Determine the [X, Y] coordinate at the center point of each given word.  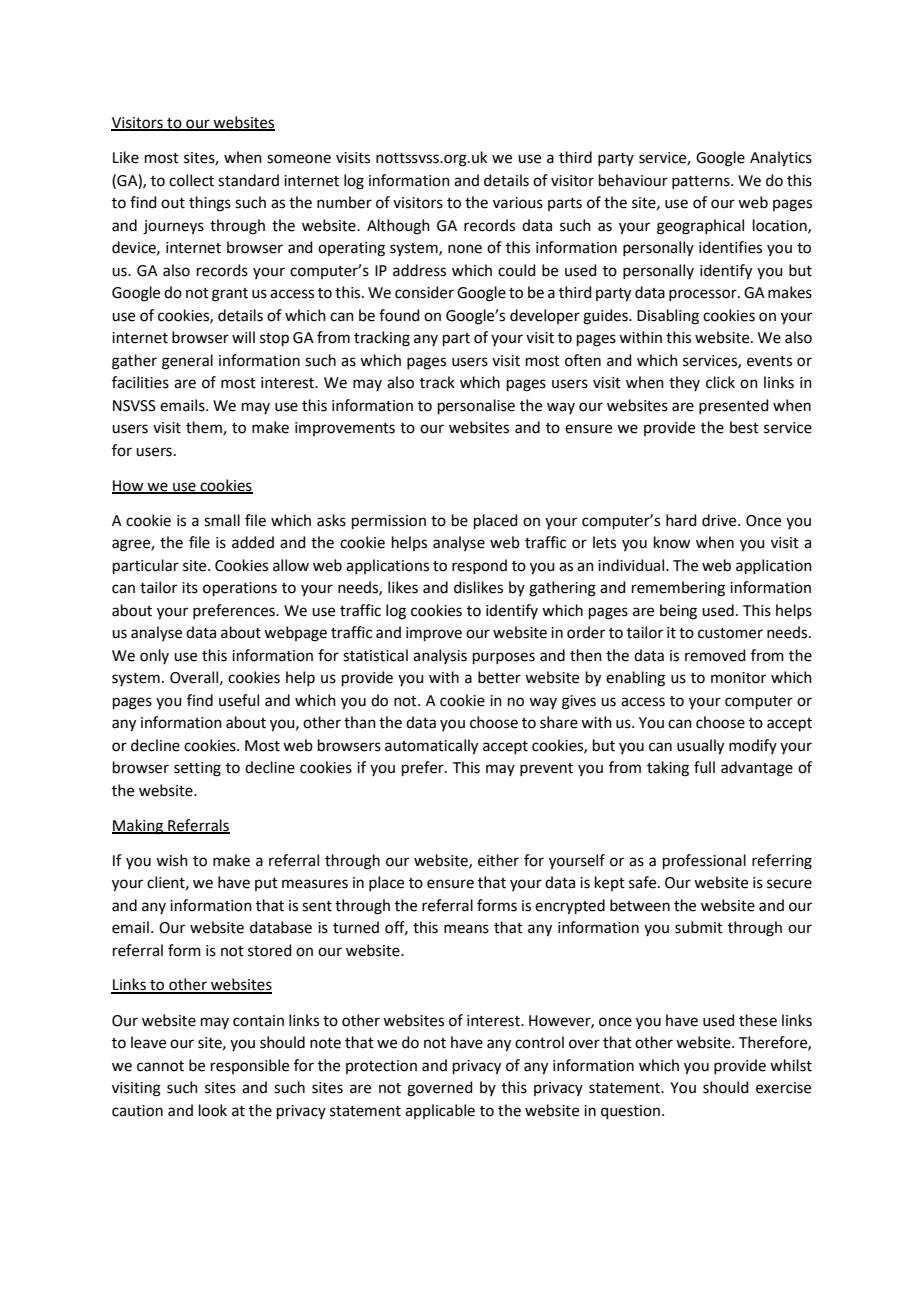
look [213, 1110]
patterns [702, 182]
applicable [440, 1111]
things [210, 204]
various [518, 203]
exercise [783, 1088]
